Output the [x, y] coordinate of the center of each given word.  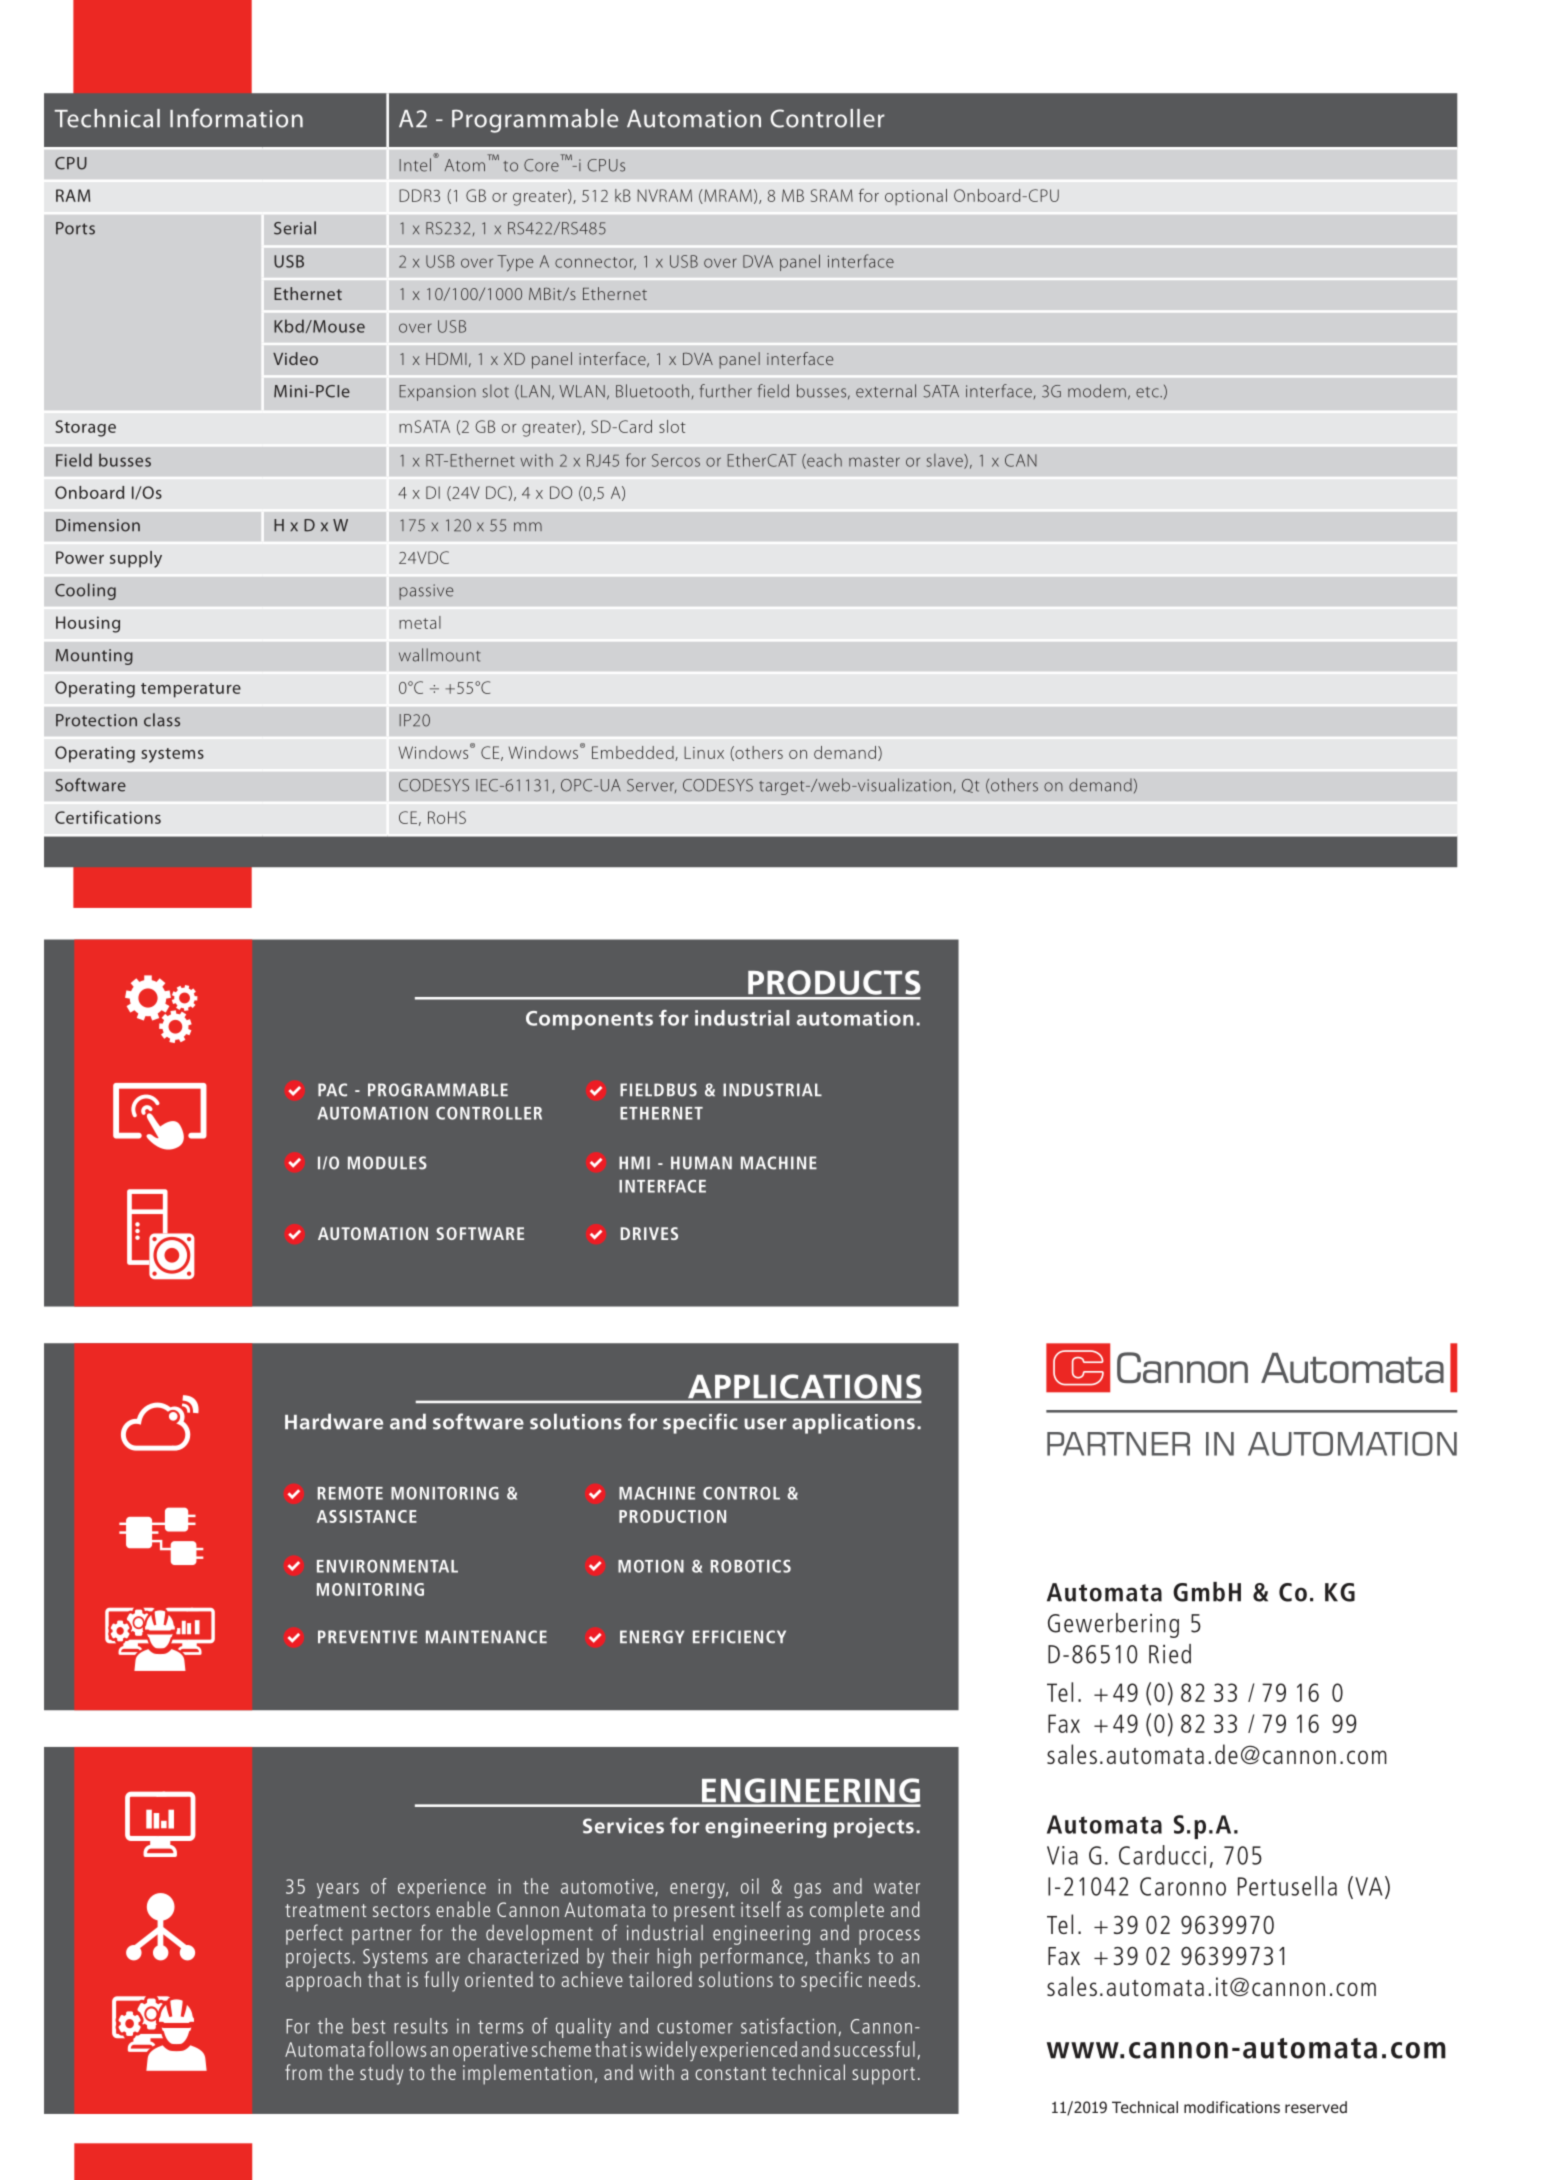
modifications [1232, 2107]
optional [916, 197]
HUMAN [701, 1163]
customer [695, 2027]
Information [236, 118]
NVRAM [664, 195]
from [303, 2072]
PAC [332, 1090]
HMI [634, 1162]
